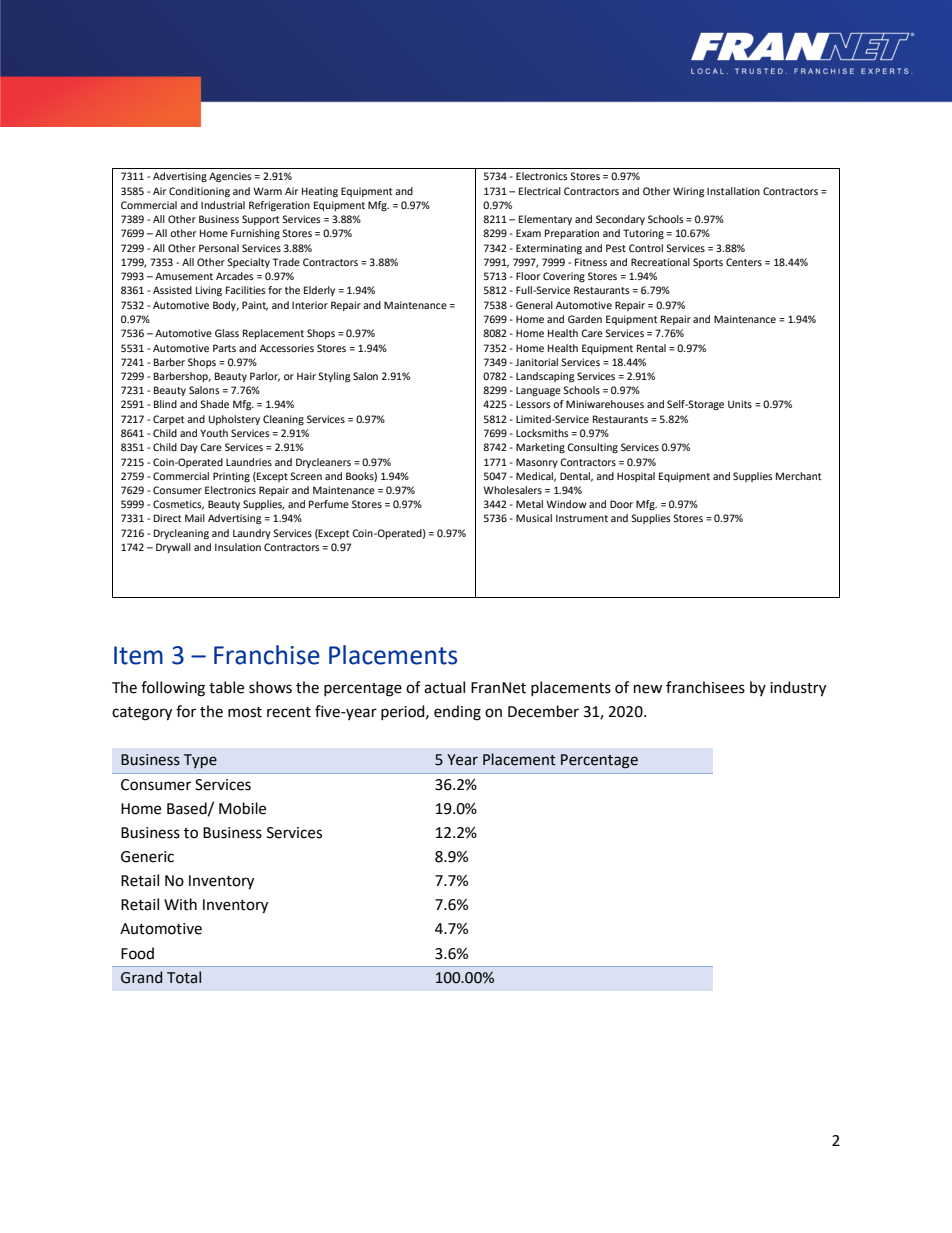 This document has height=1233, width=952. I want to click on Type, so click(200, 761).
